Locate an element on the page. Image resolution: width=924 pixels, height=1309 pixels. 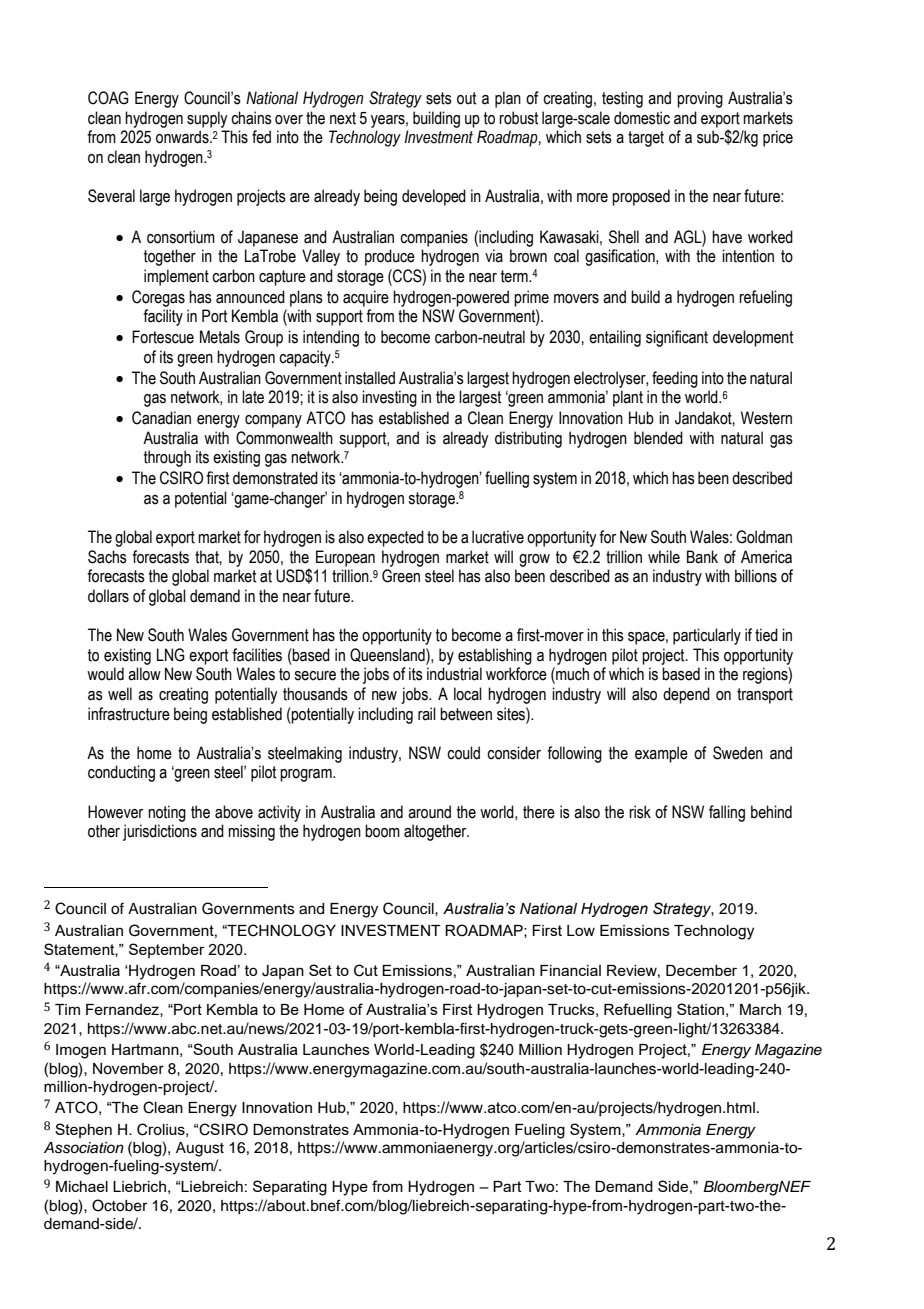
falling is located at coordinates (727, 813).
